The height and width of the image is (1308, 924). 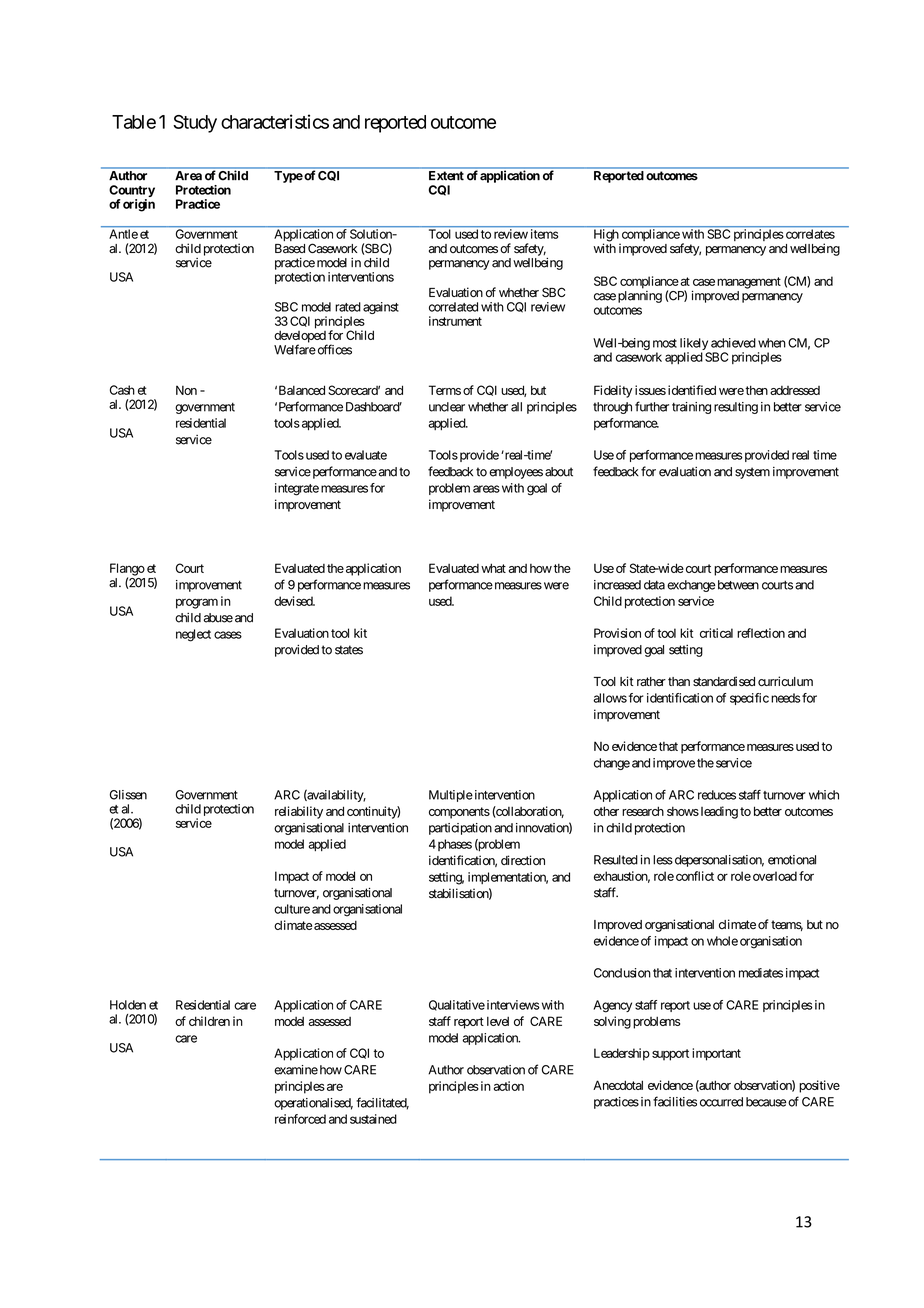 I want to click on Extent, so click(x=446, y=175).
